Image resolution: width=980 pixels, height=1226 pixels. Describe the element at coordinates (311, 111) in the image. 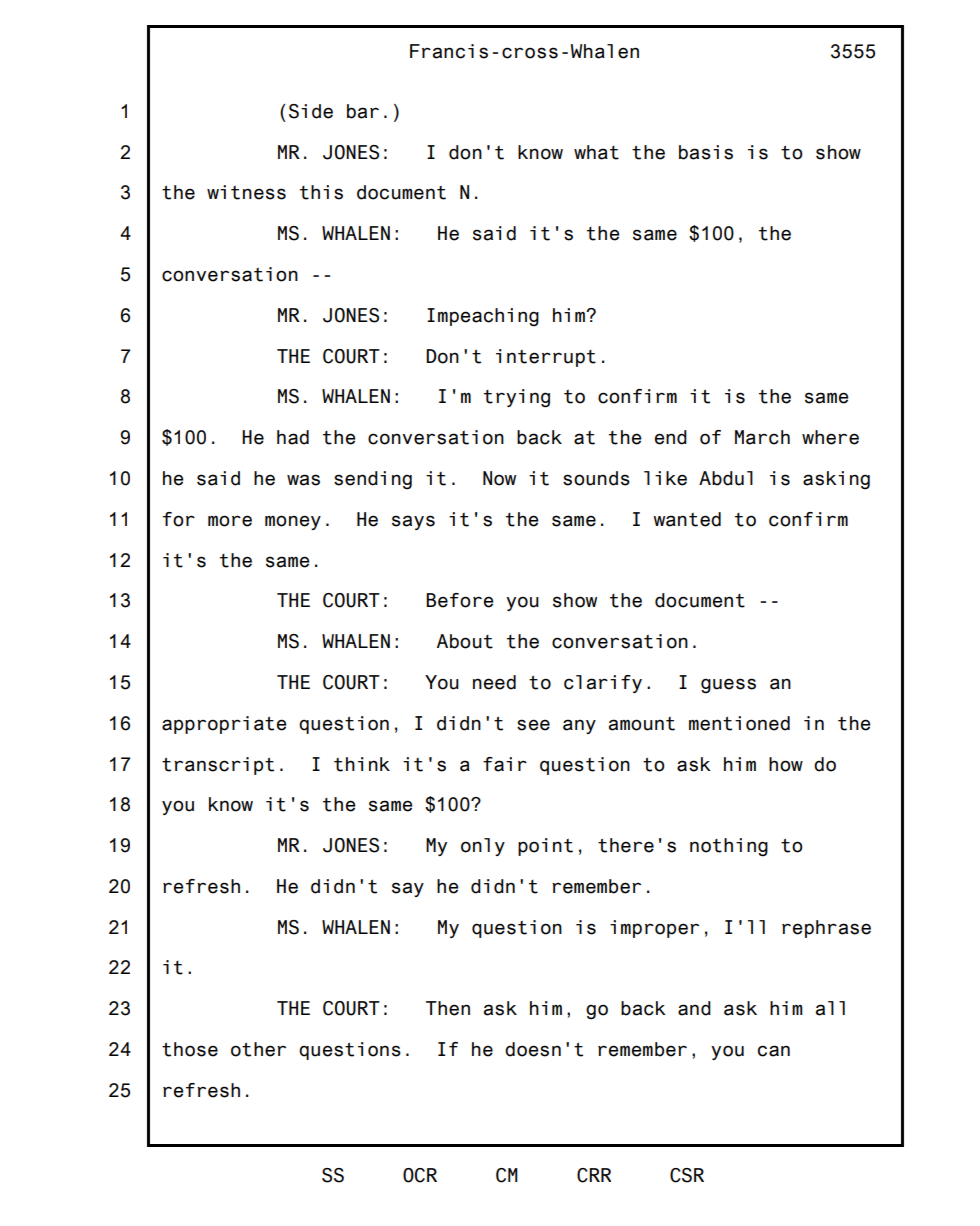

I see `Side` at that location.
